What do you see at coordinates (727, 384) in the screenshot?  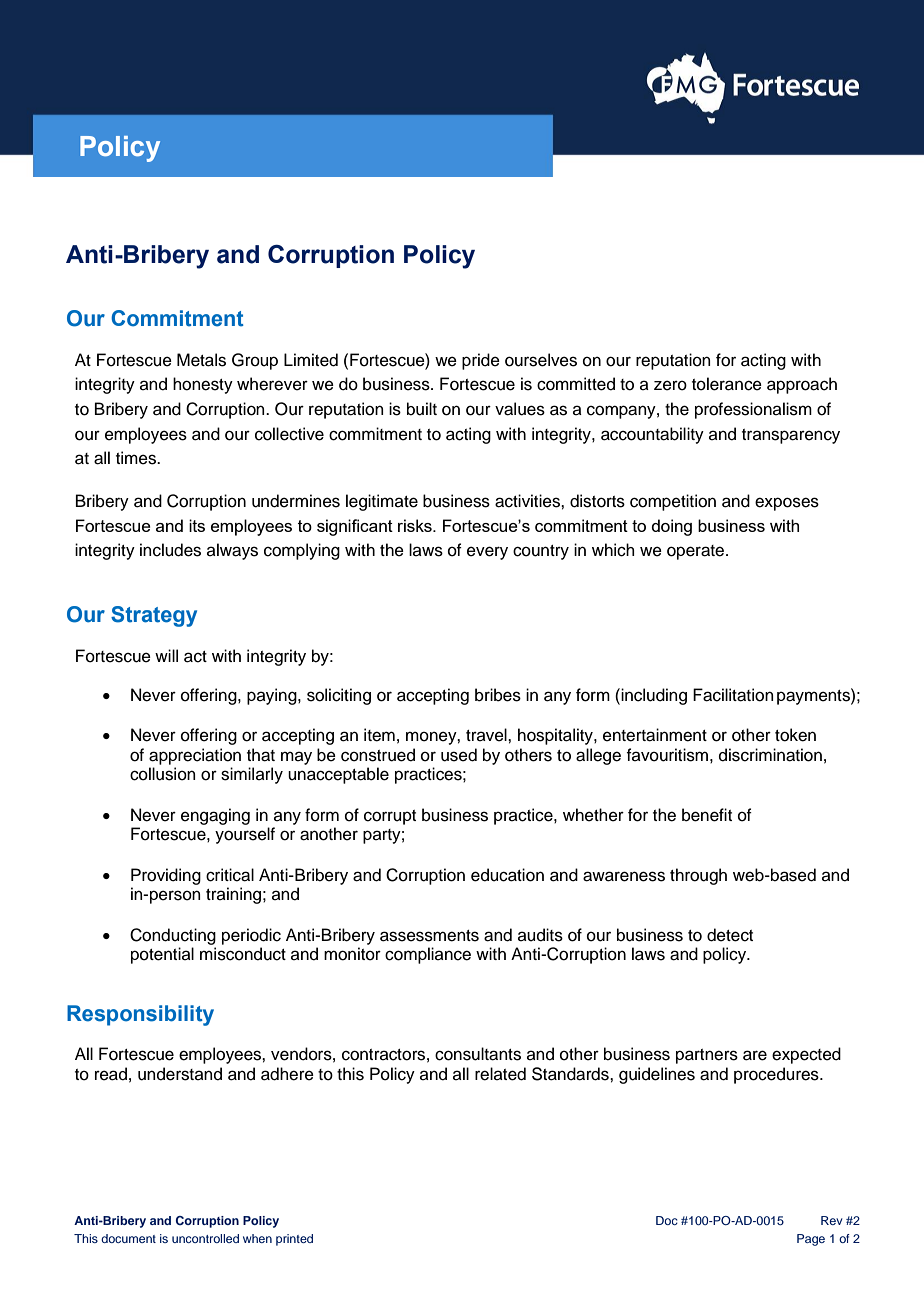 I see `tolerance` at bounding box center [727, 384].
